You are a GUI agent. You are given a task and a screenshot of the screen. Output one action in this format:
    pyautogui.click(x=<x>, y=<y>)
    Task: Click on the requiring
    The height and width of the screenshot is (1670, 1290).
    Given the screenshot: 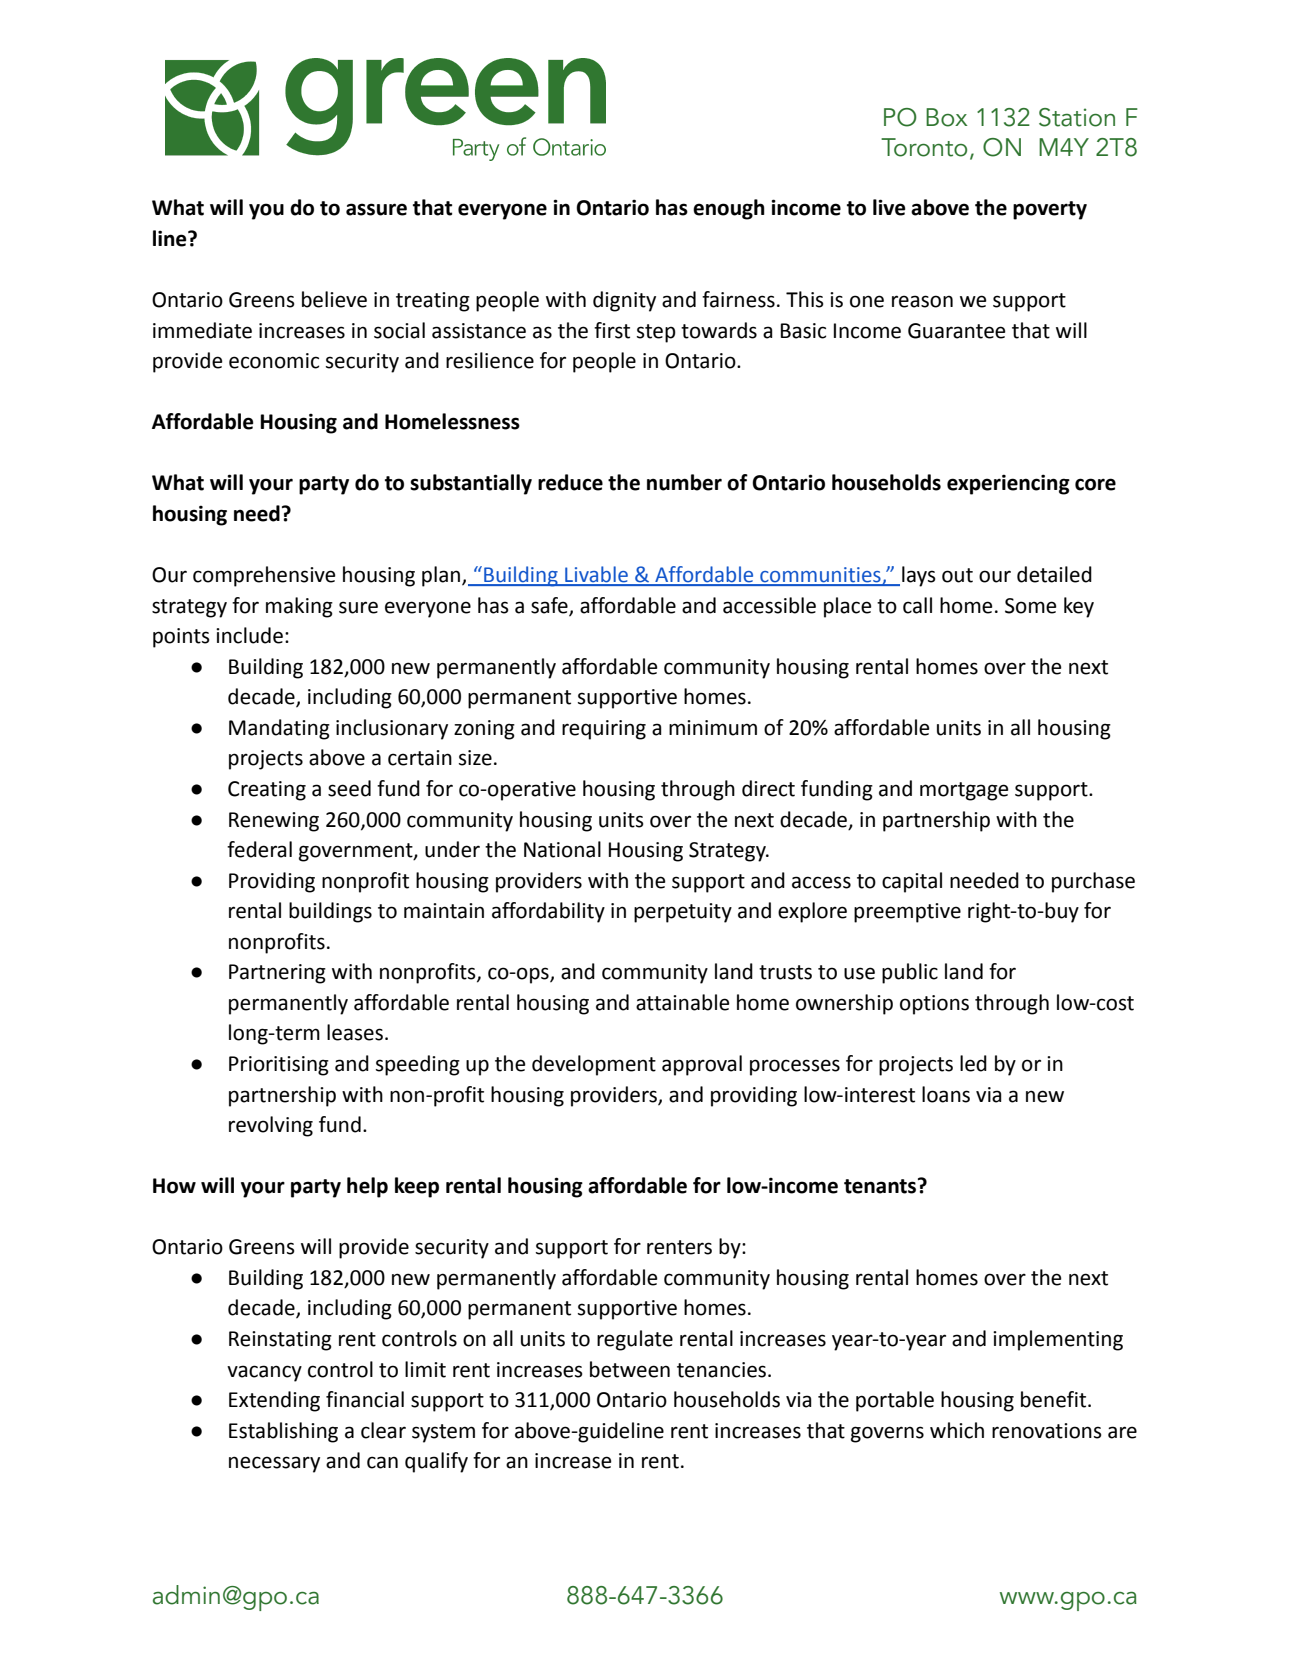 What is the action you would take?
    pyautogui.click(x=604, y=730)
